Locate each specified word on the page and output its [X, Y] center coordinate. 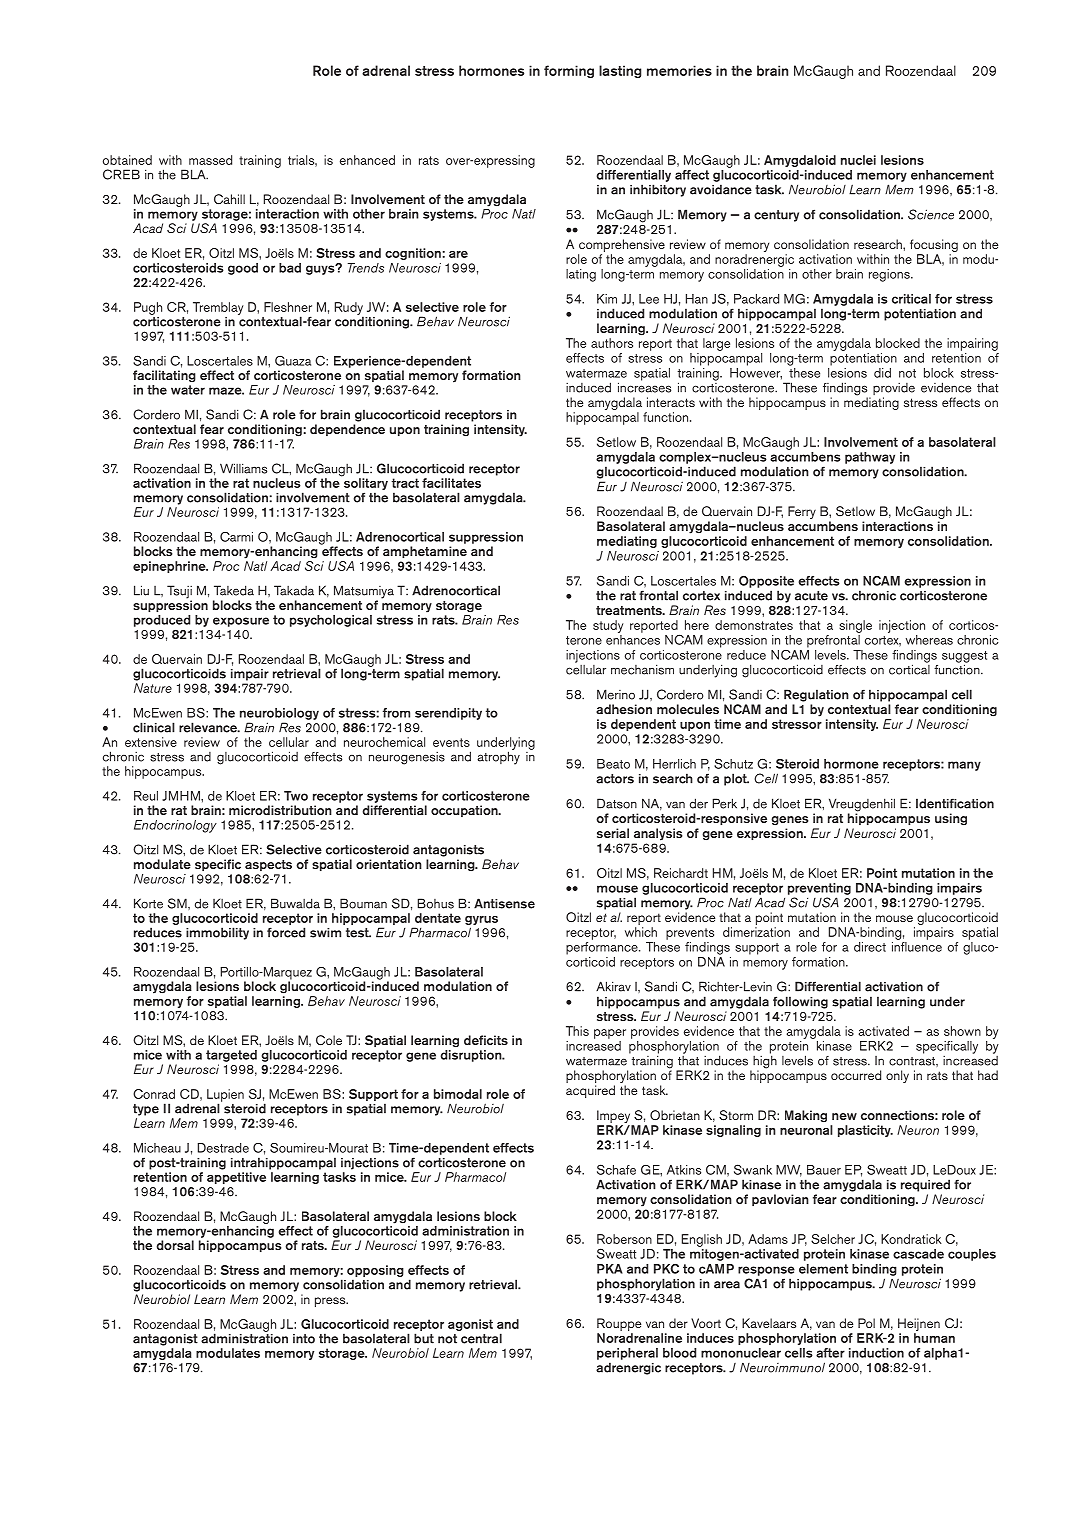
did [882, 373]
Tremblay [218, 308]
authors [612, 343]
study [608, 626]
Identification [955, 803]
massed [210, 160]
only [897, 1076]
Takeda [234, 590]
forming [569, 71]
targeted [231, 1056]
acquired [590, 1091]
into [304, 1339]
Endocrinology [175, 826]
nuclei [858, 160]
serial [613, 833]
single [855, 626]
